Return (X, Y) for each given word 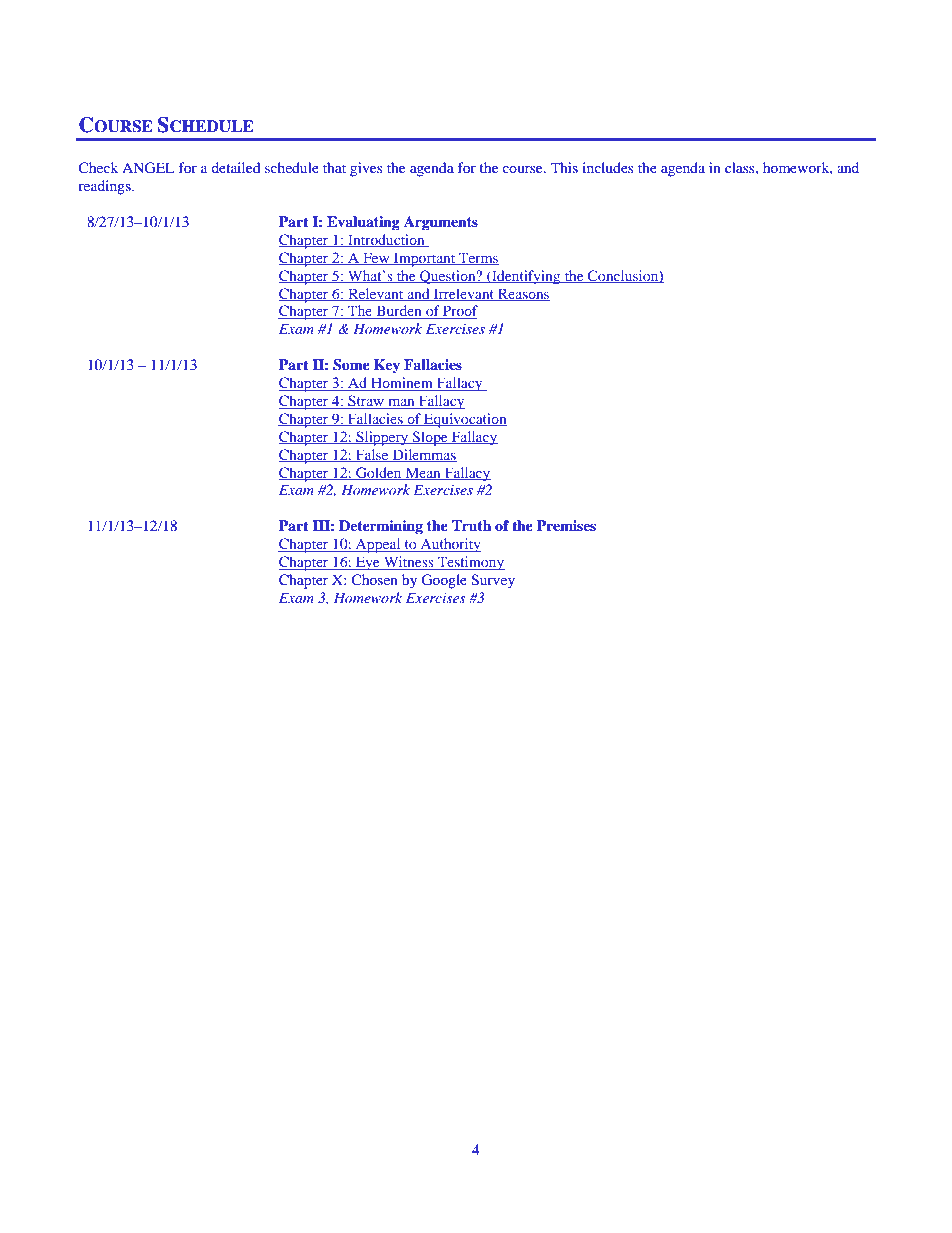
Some (351, 365)
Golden (379, 473)
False (372, 455)
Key (387, 366)
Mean (423, 473)
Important (424, 259)
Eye (368, 563)
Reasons (523, 294)
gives (366, 169)
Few (376, 258)
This (564, 167)
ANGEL (148, 168)
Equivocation (464, 420)
